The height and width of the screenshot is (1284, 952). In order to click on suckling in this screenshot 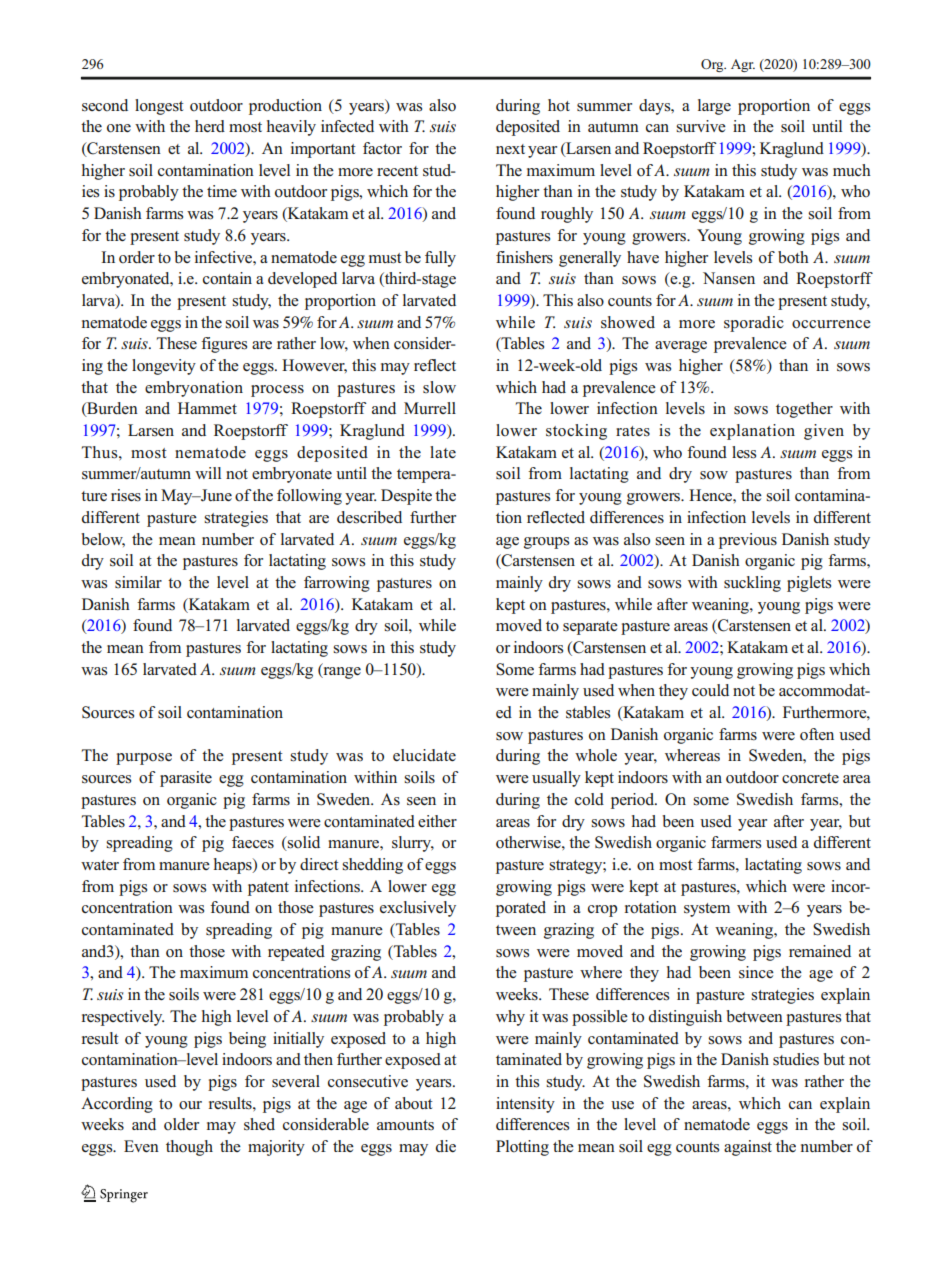, I will do `click(752, 584)`.
